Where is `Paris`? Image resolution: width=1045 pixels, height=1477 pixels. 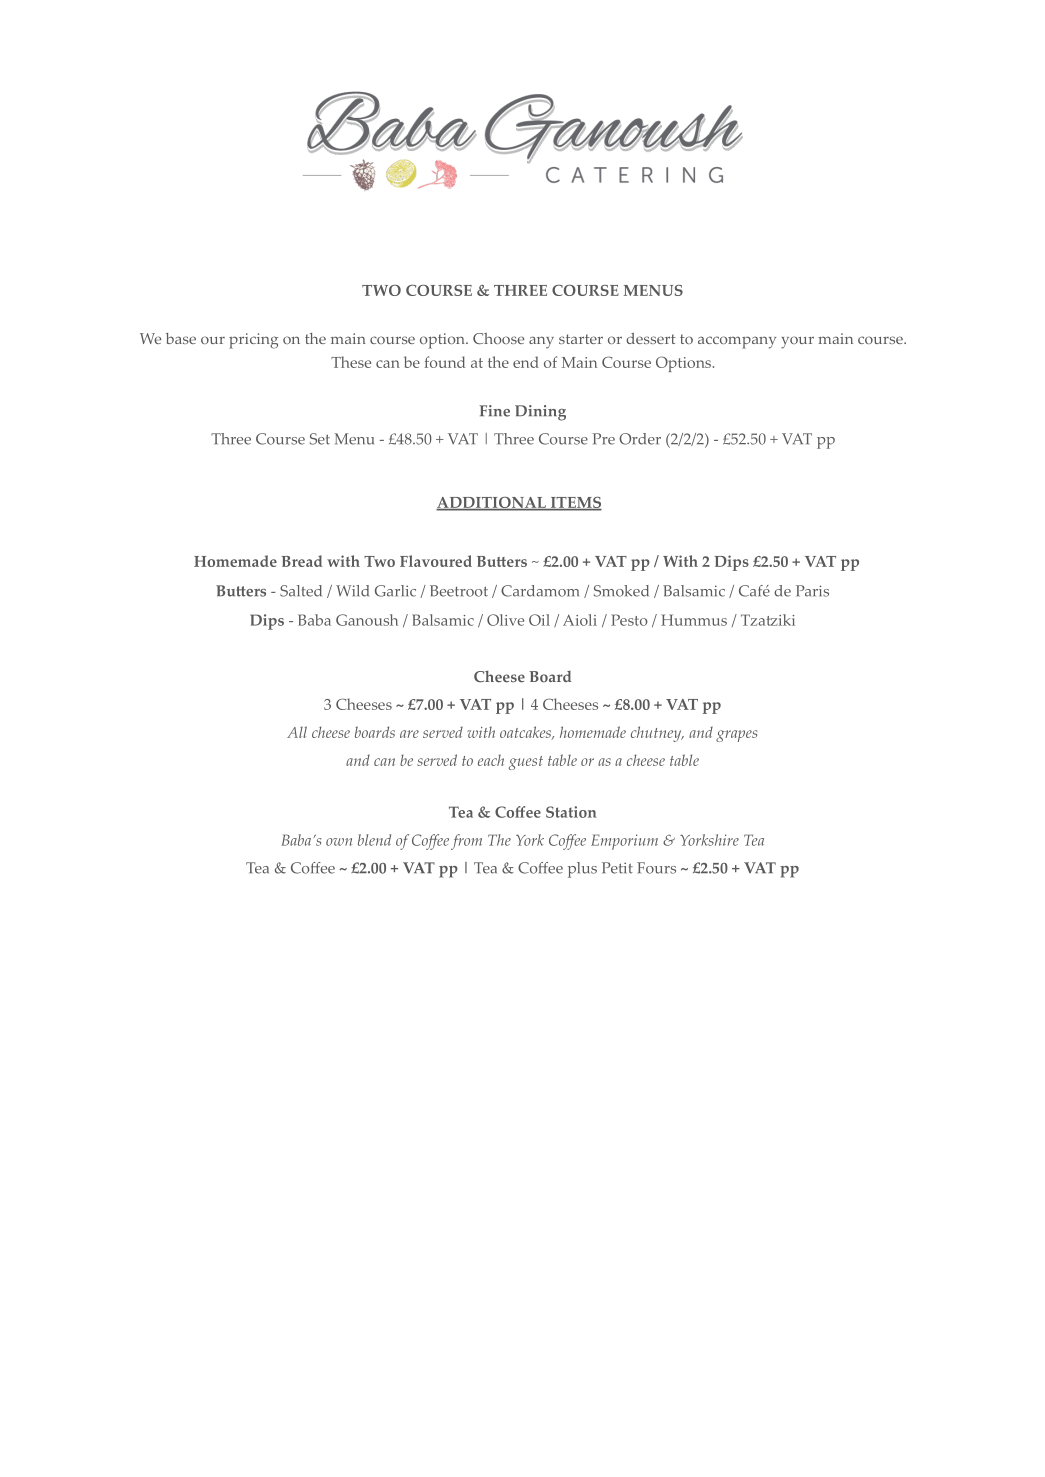
Paris is located at coordinates (812, 591).
